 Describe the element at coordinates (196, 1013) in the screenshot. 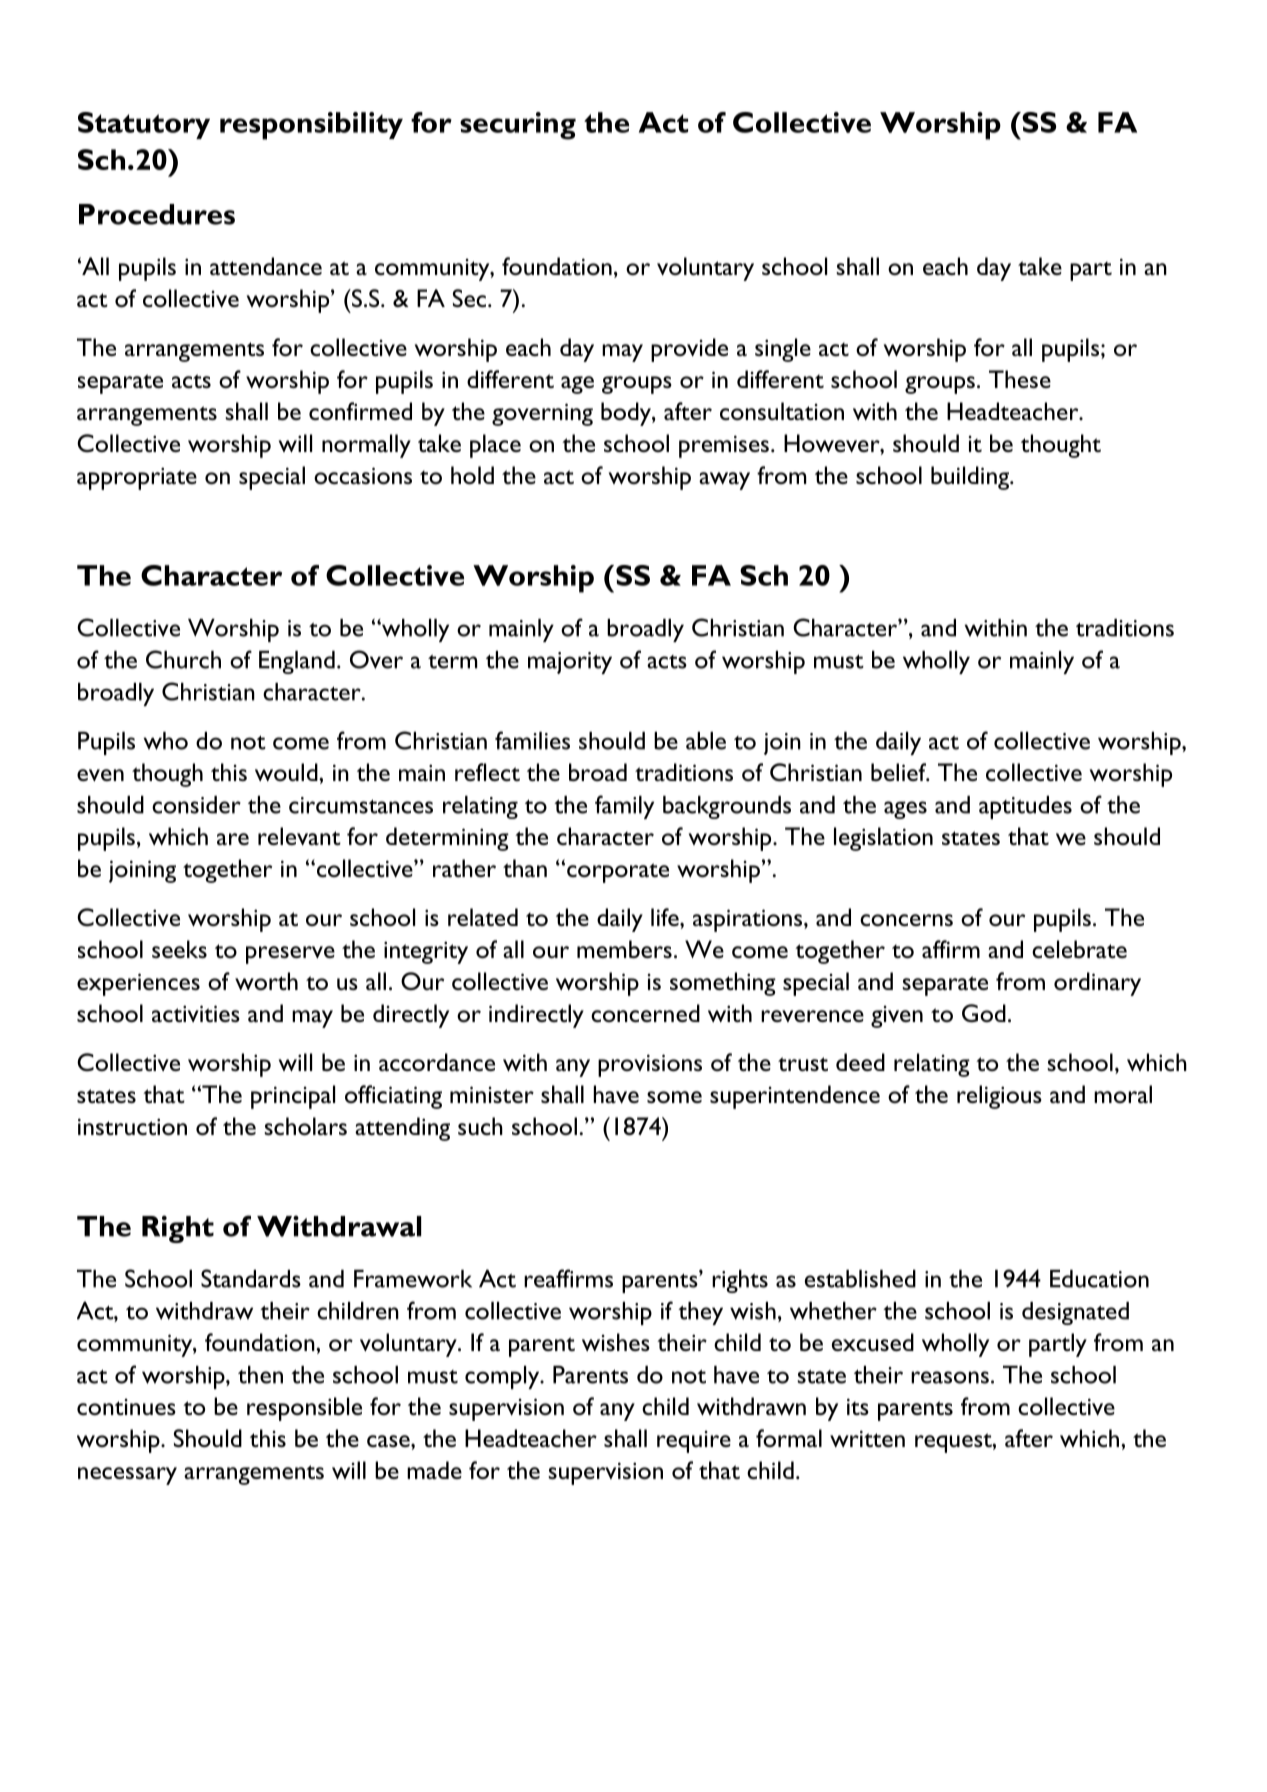

I see `activities` at that location.
